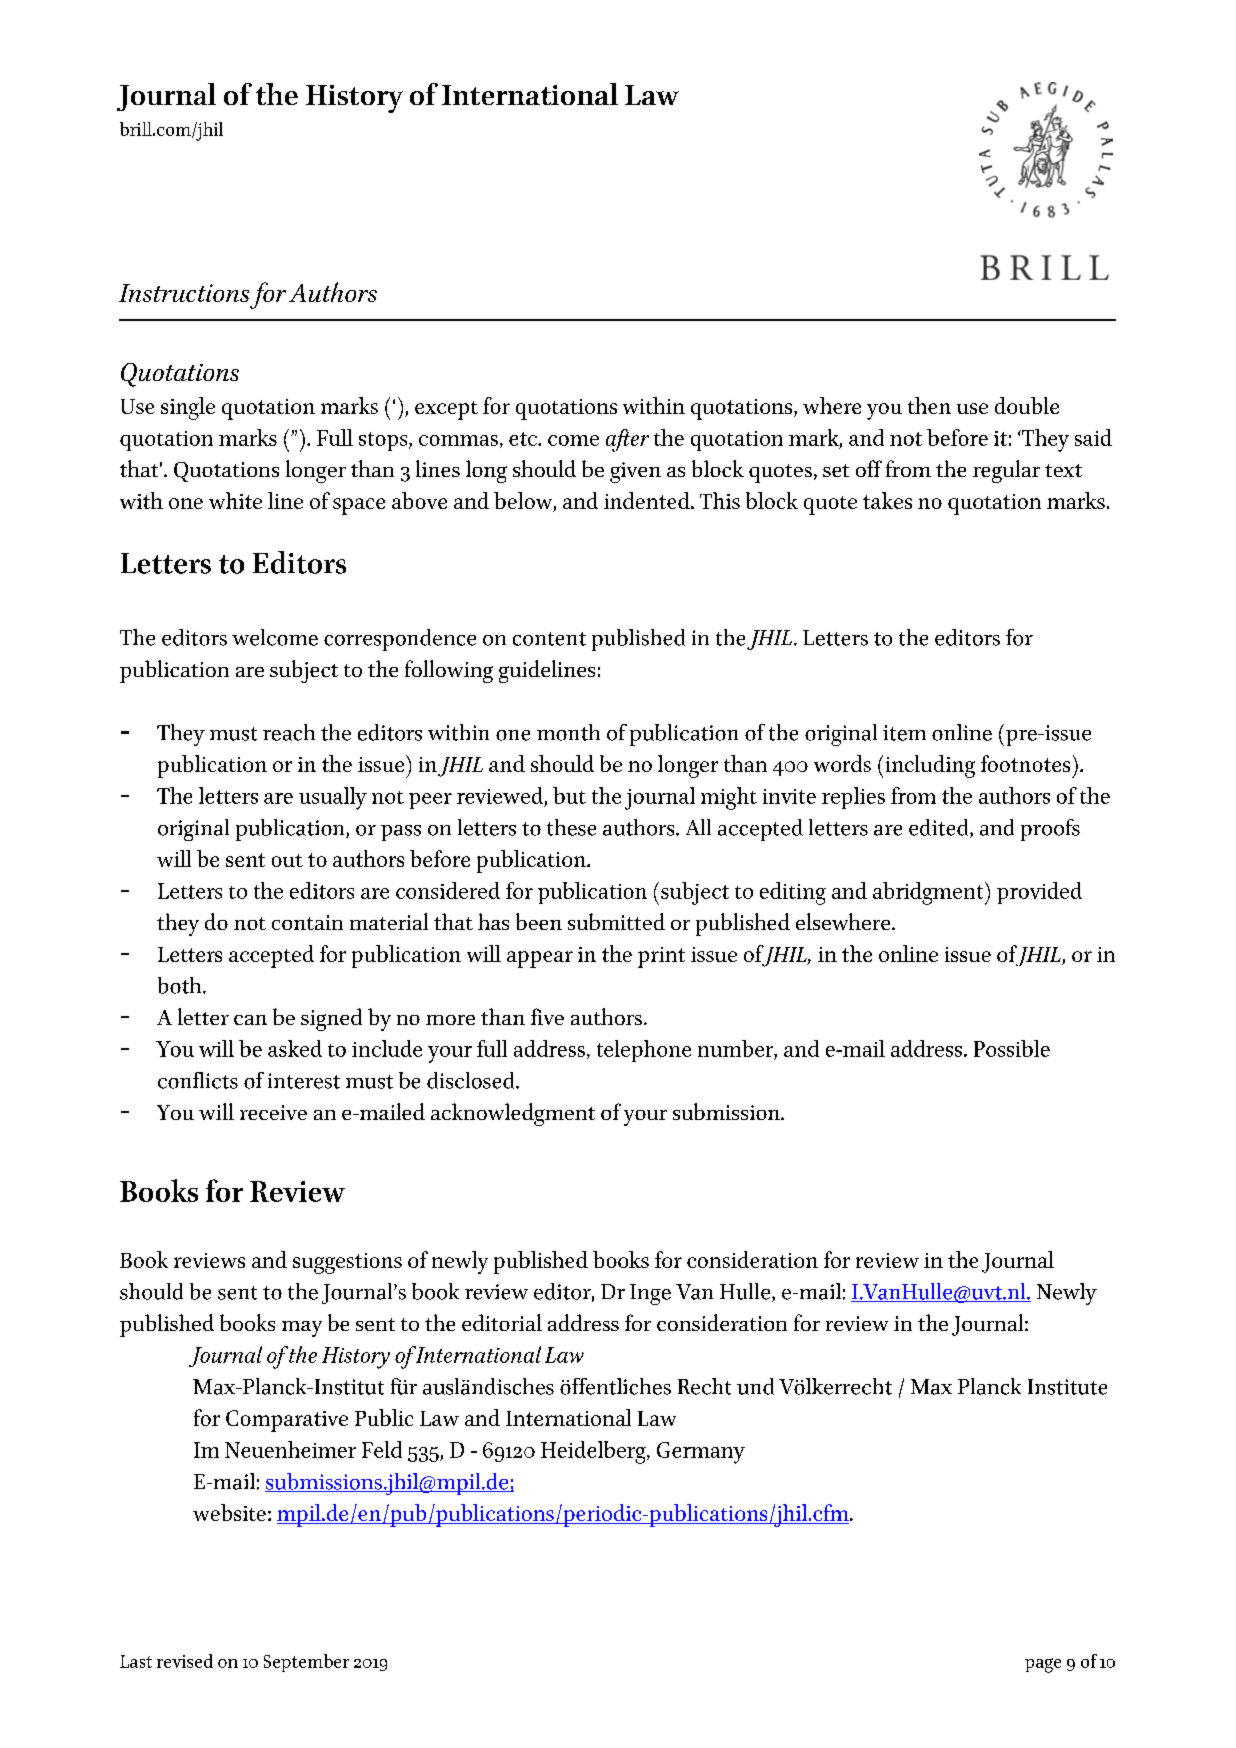 Image resolution: width=1236 pixels, height=1748 pixels. What do you see at coordinates (627, 440) in the screenshot?
I see `after` at bounding box center [627, 440].
